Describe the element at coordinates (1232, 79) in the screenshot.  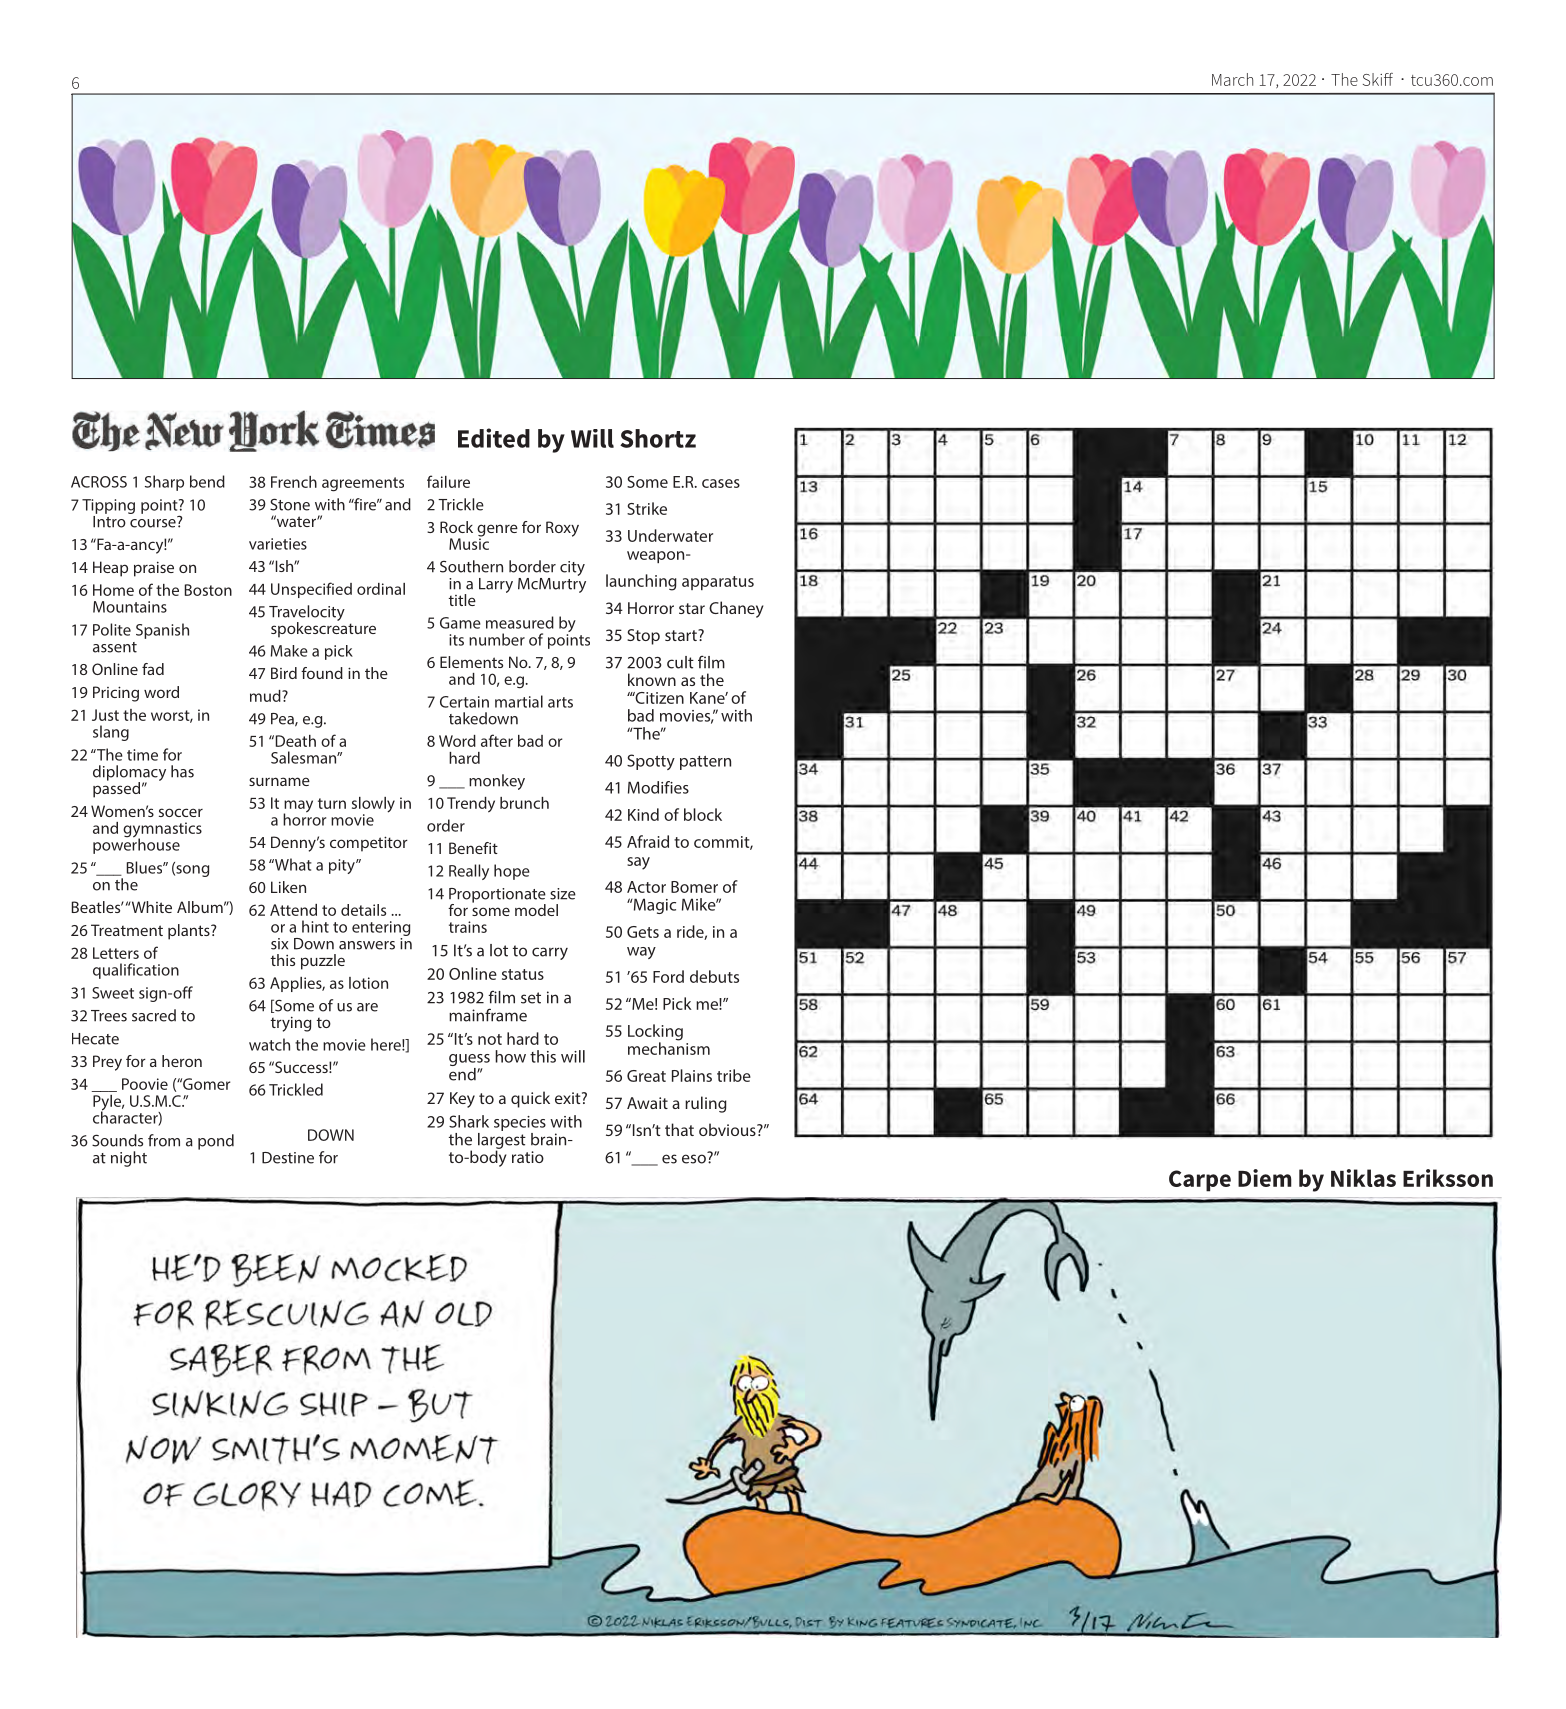
I see `March` at that location.
